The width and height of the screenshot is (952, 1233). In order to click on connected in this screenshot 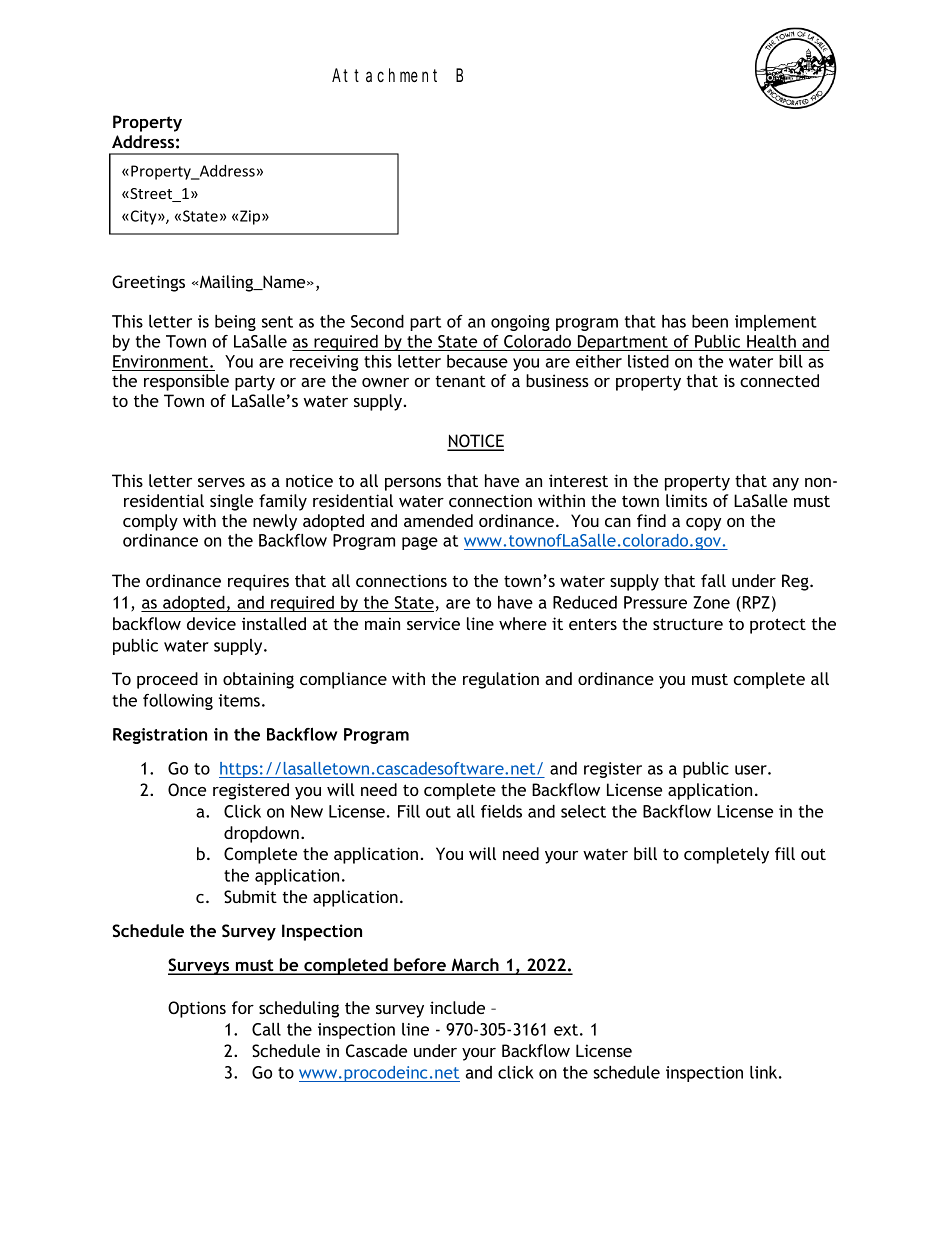, I will do `click(779, 380)`.
